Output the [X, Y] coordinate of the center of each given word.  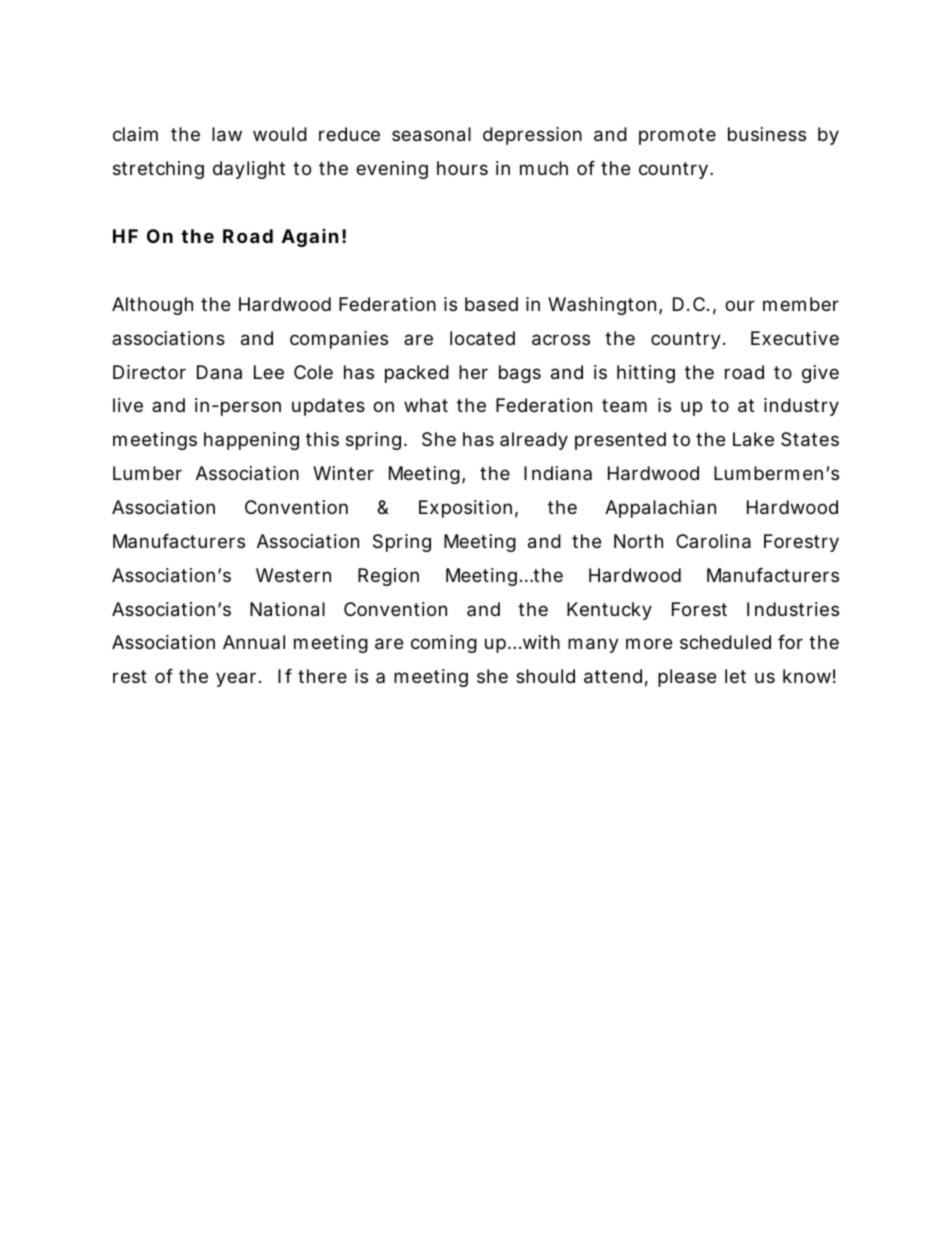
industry [801, 407]
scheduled [725, 642]
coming [444, 644]
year [238, 679]
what [426, 405]
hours [462, 168]
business [767, 134]
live [128, 405]
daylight [249, 170]
